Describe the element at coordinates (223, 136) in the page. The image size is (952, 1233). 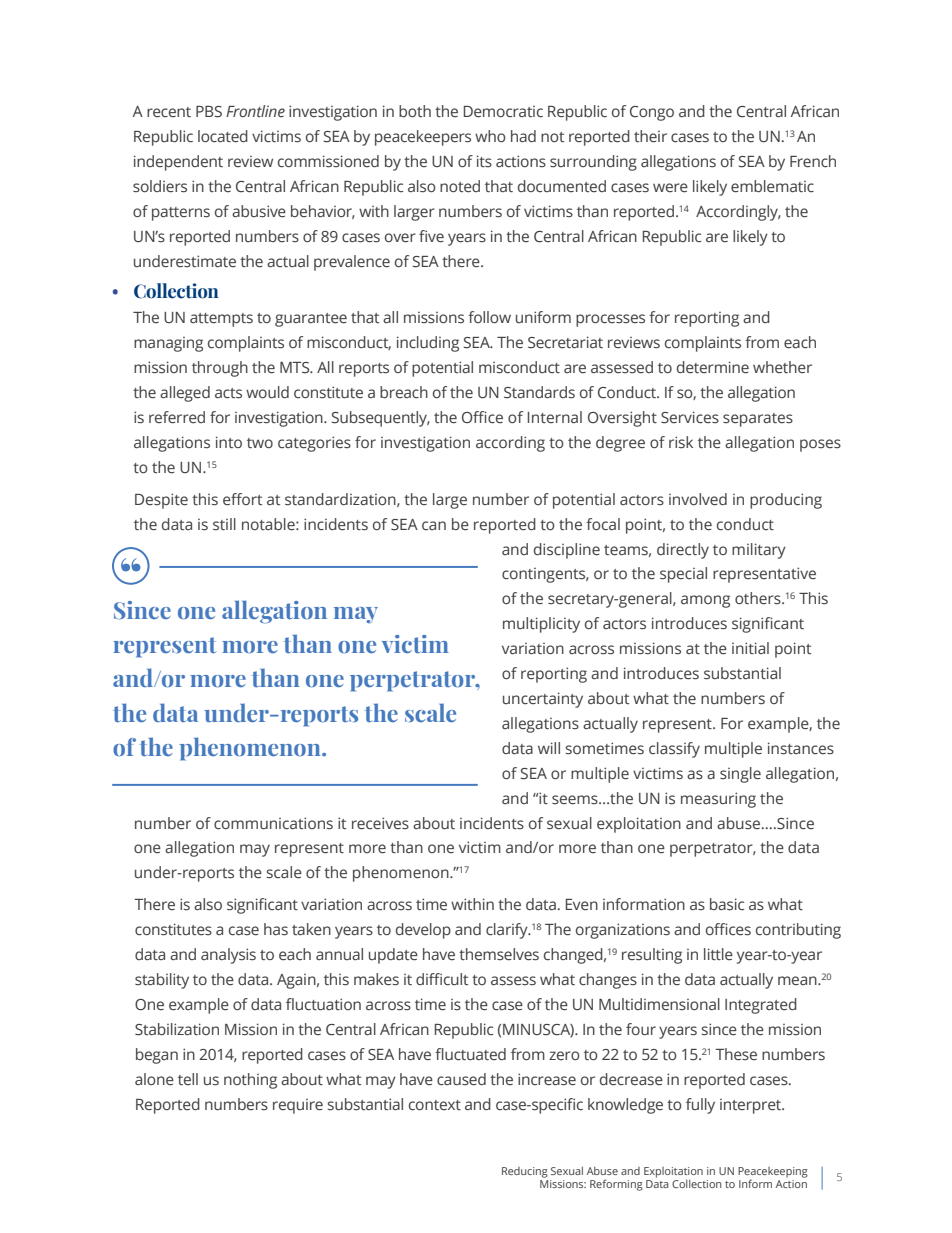
I see `located` at that location.
